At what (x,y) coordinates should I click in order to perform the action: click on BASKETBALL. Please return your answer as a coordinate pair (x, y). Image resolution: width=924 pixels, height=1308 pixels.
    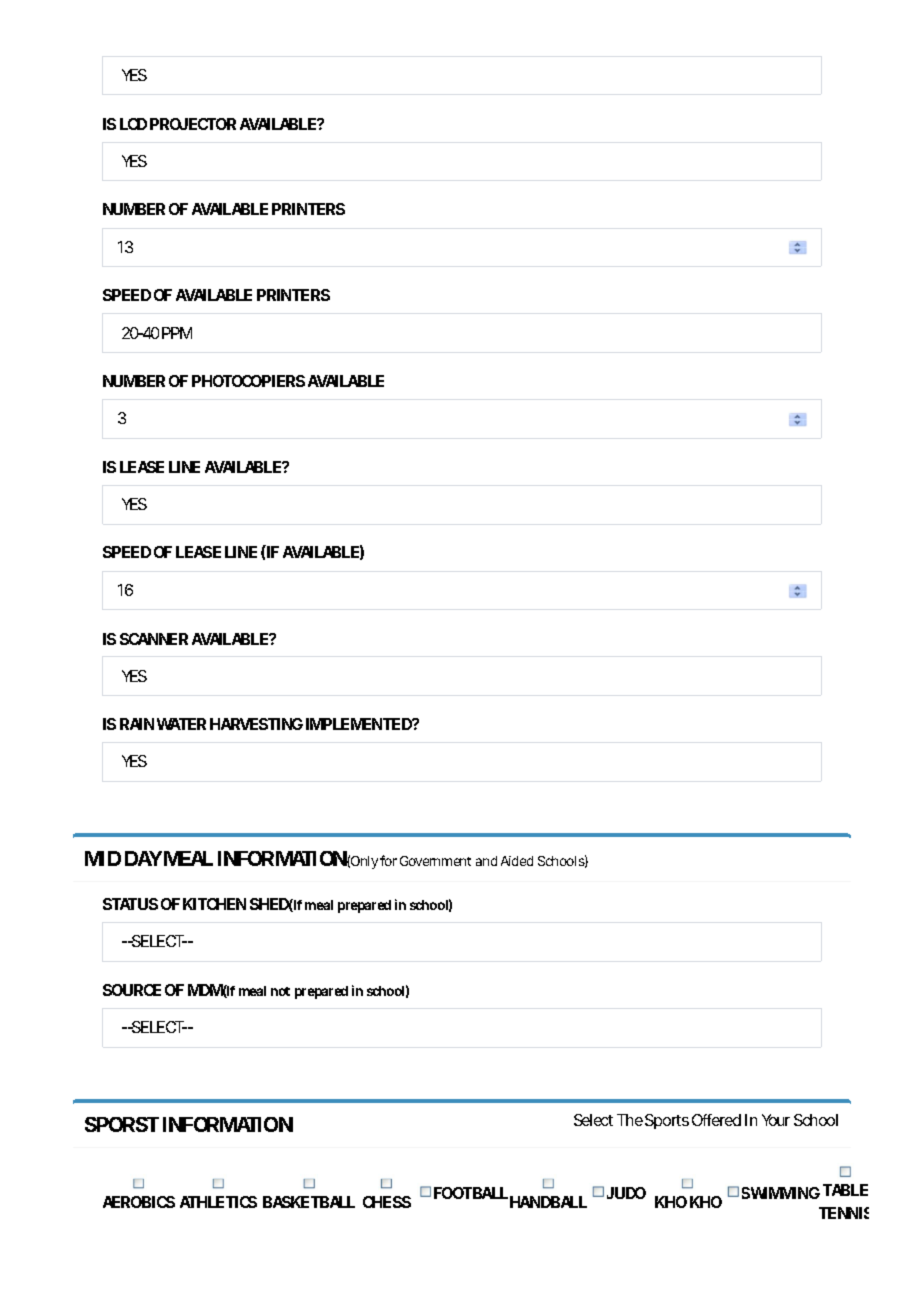
    Looking at the image, I should click on (309, 1202).
